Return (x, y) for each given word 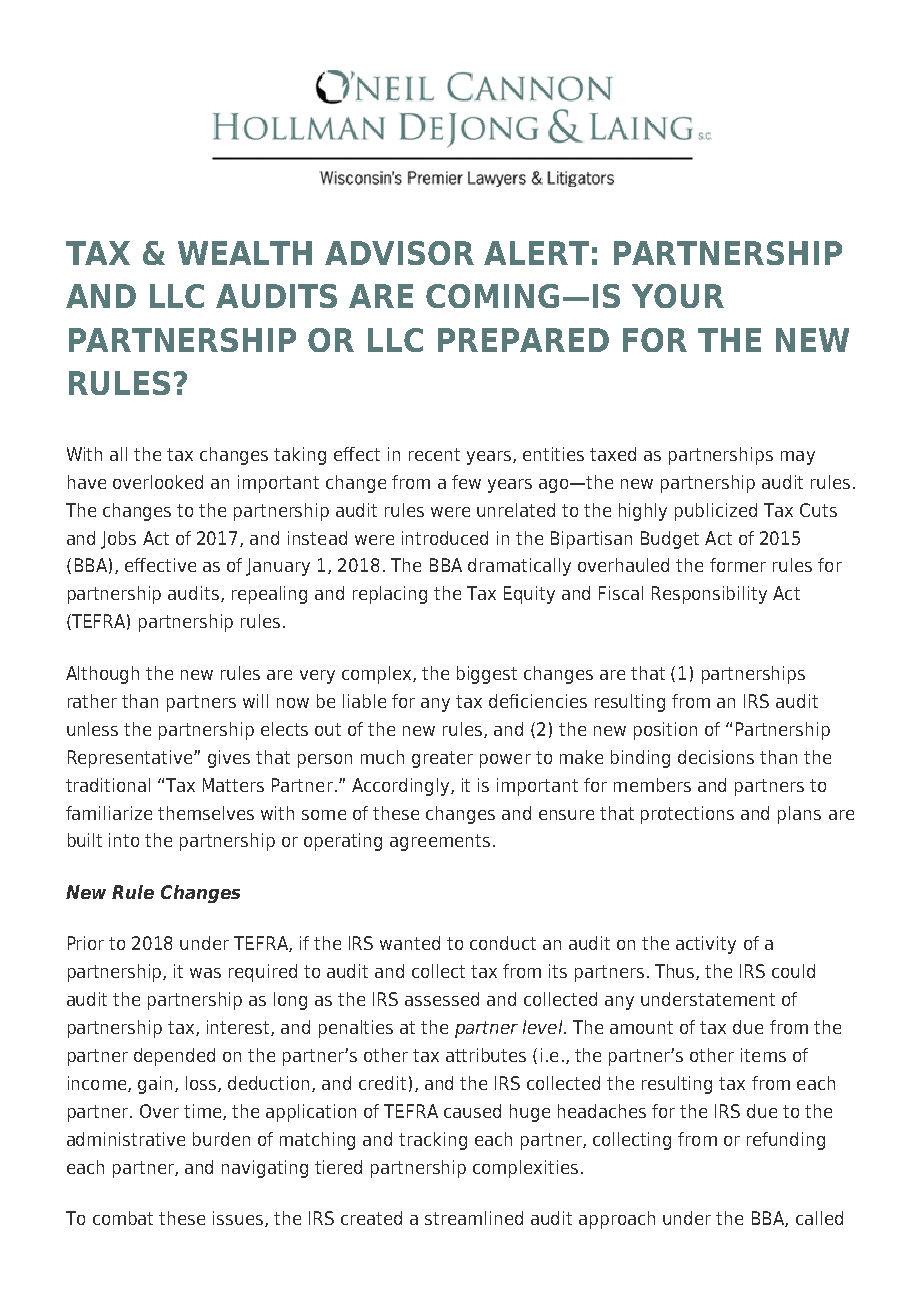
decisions (716, 757)
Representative (131, 759)
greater (442, 759)
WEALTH (245, 253)
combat (123, 1218)
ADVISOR (399, 253)
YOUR (678, 296)
